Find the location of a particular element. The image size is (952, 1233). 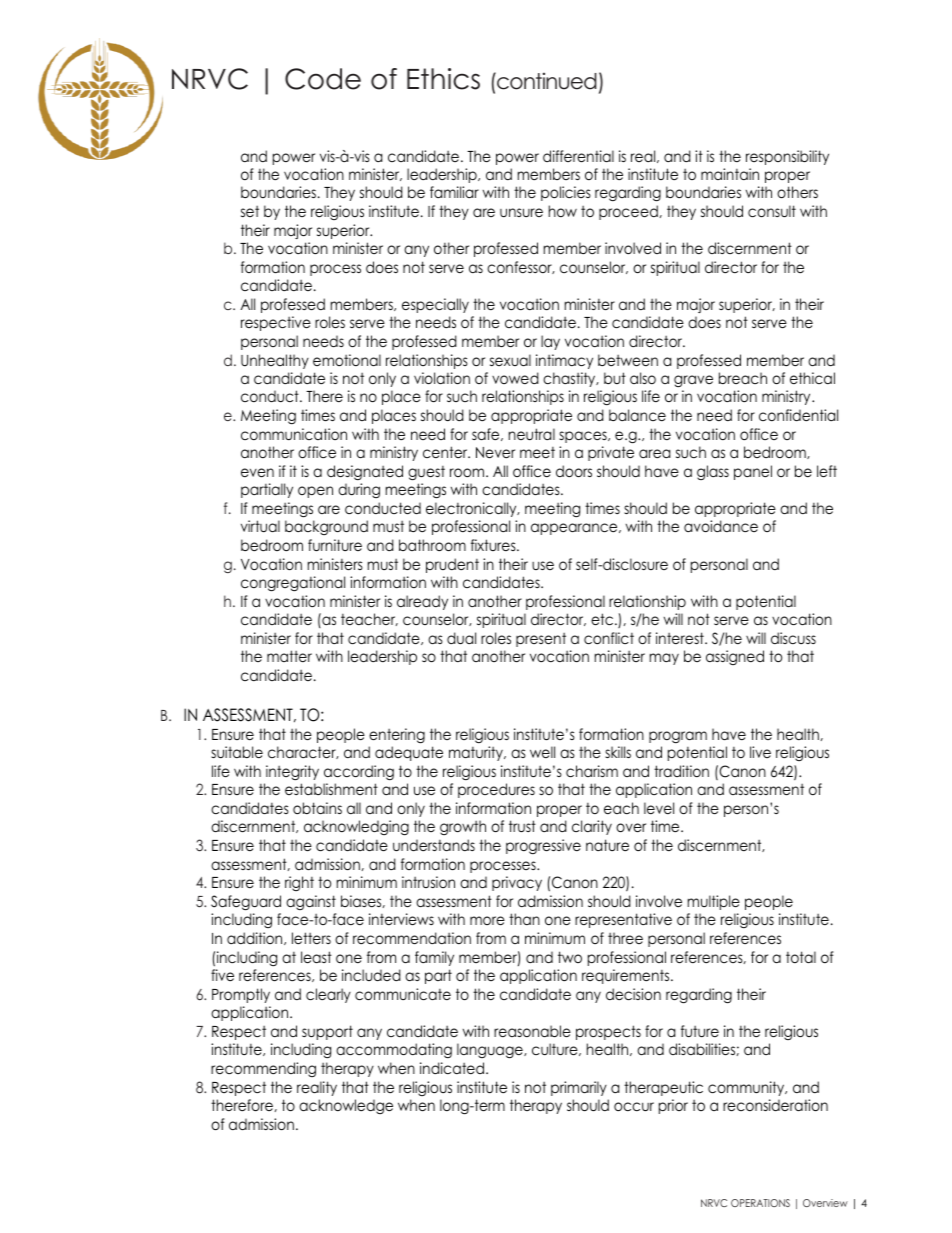

ethical is located at coordinates (812, 378).
